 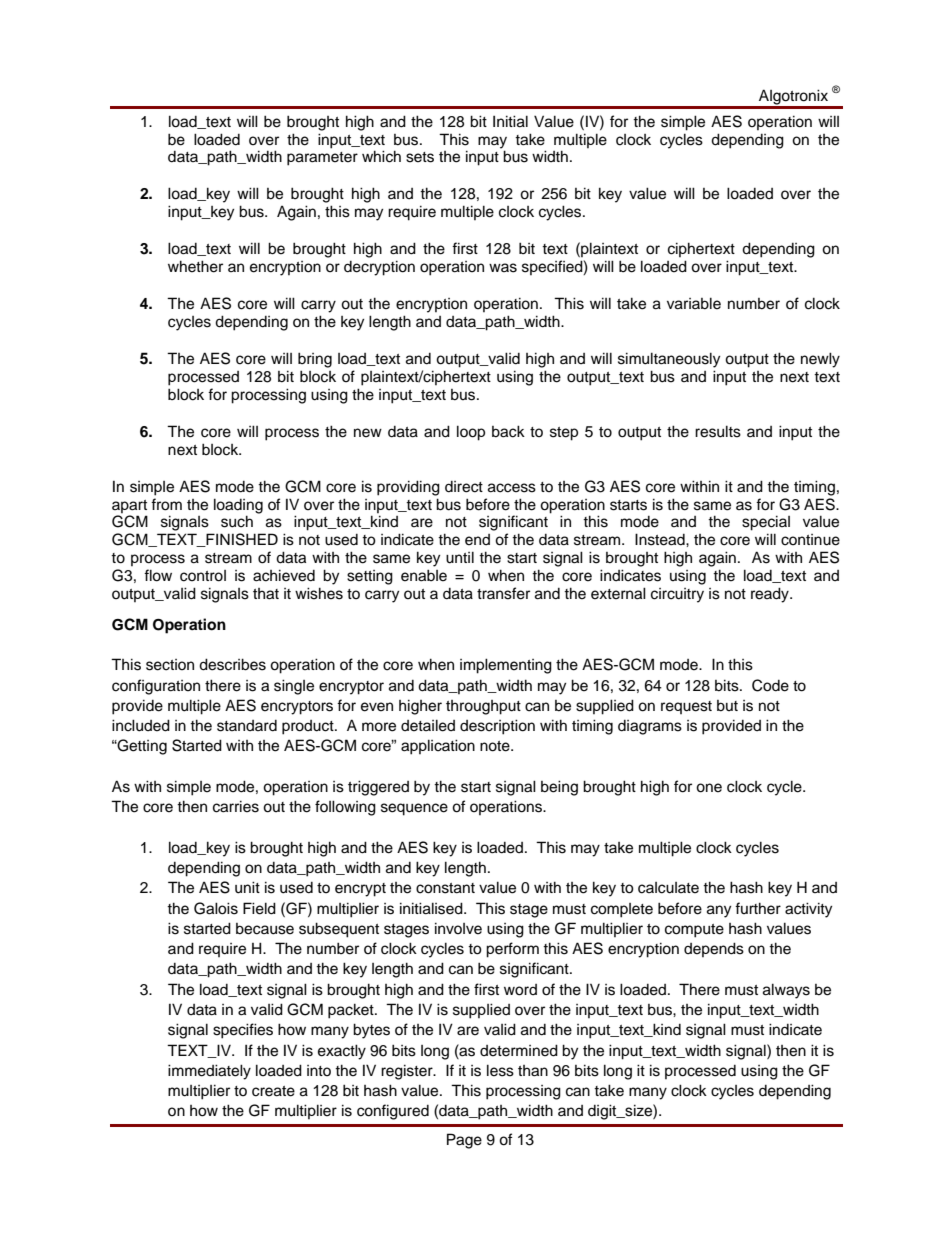 What do you see at coordinates (709, 788) in the image?
I see `one` at bounding box center [709, 788].
